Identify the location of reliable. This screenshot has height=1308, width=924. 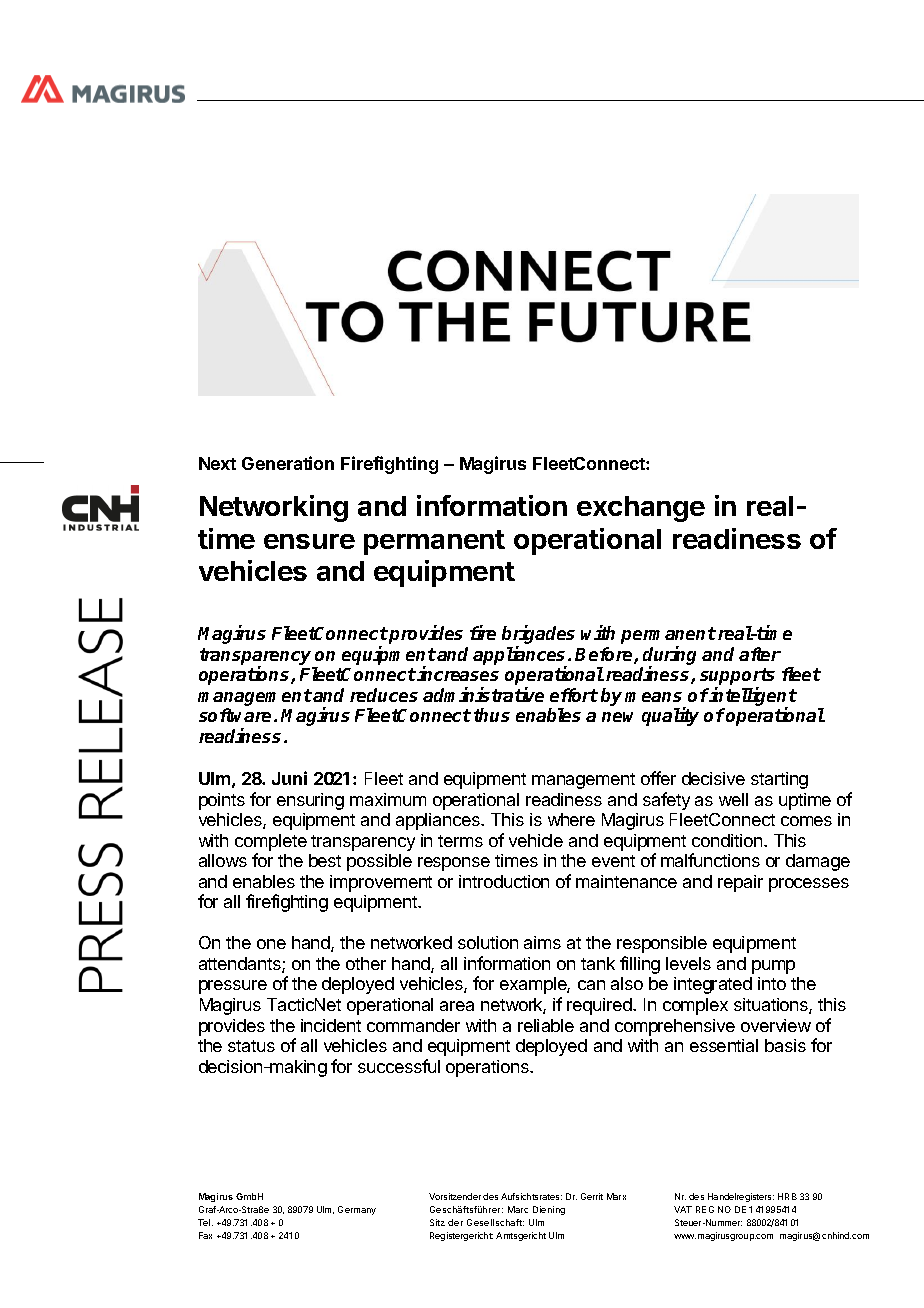
(546, 1025).
